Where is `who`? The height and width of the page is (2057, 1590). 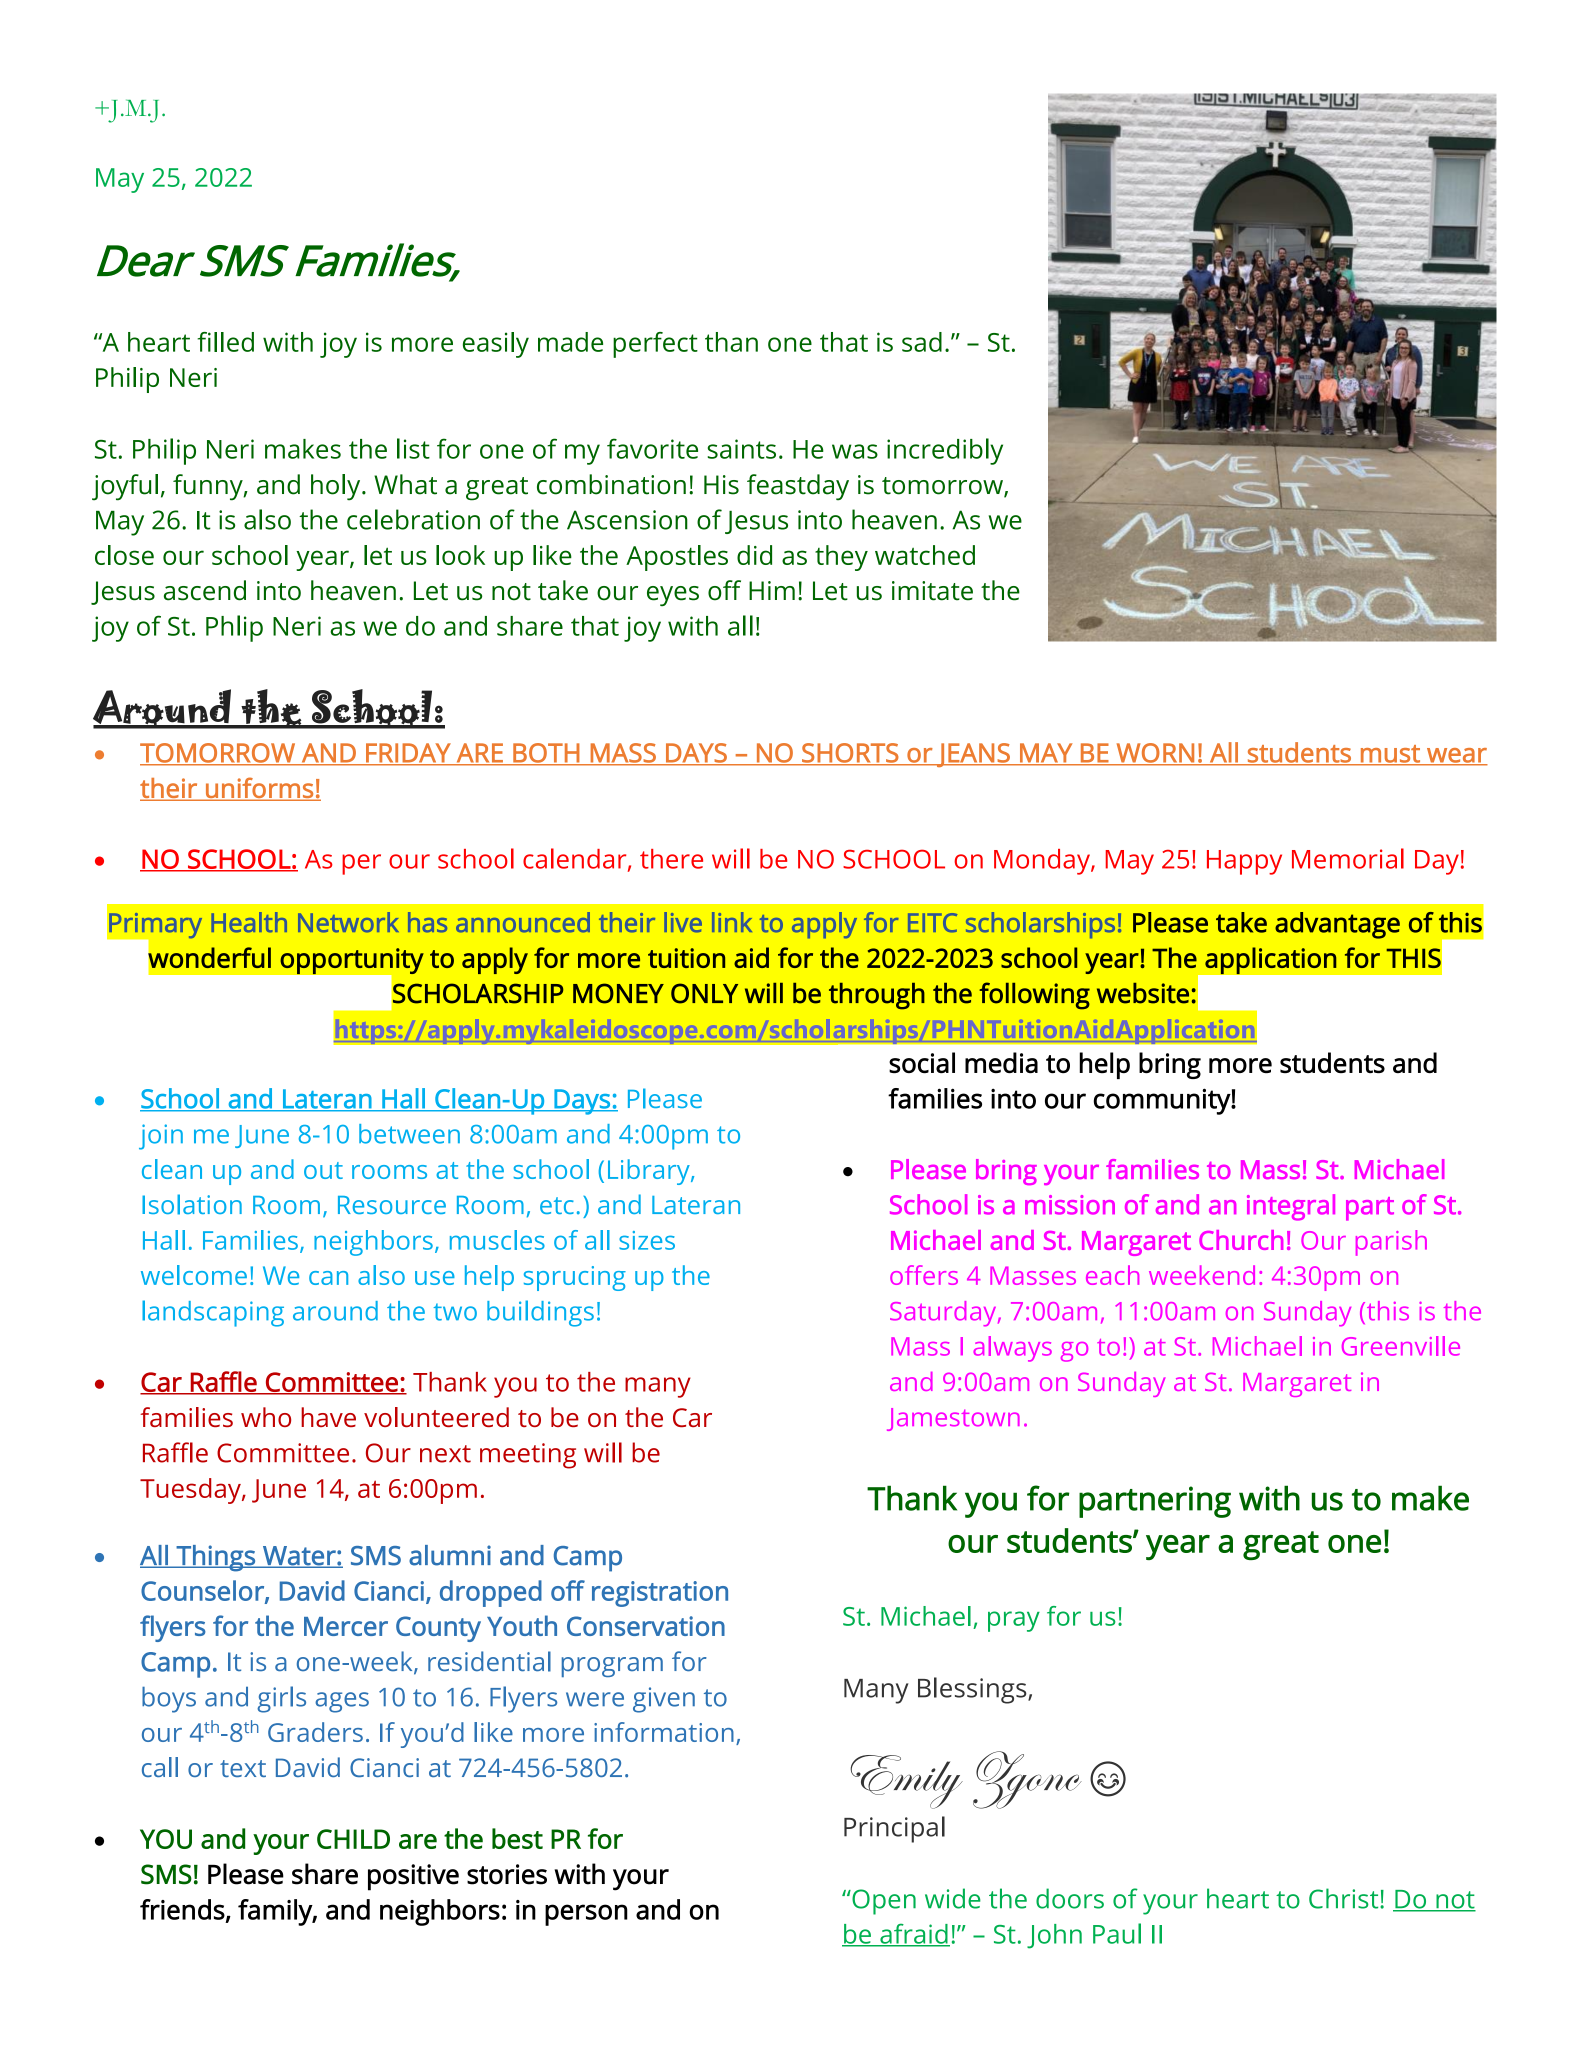
who is located at coordinates (266, 1417).
